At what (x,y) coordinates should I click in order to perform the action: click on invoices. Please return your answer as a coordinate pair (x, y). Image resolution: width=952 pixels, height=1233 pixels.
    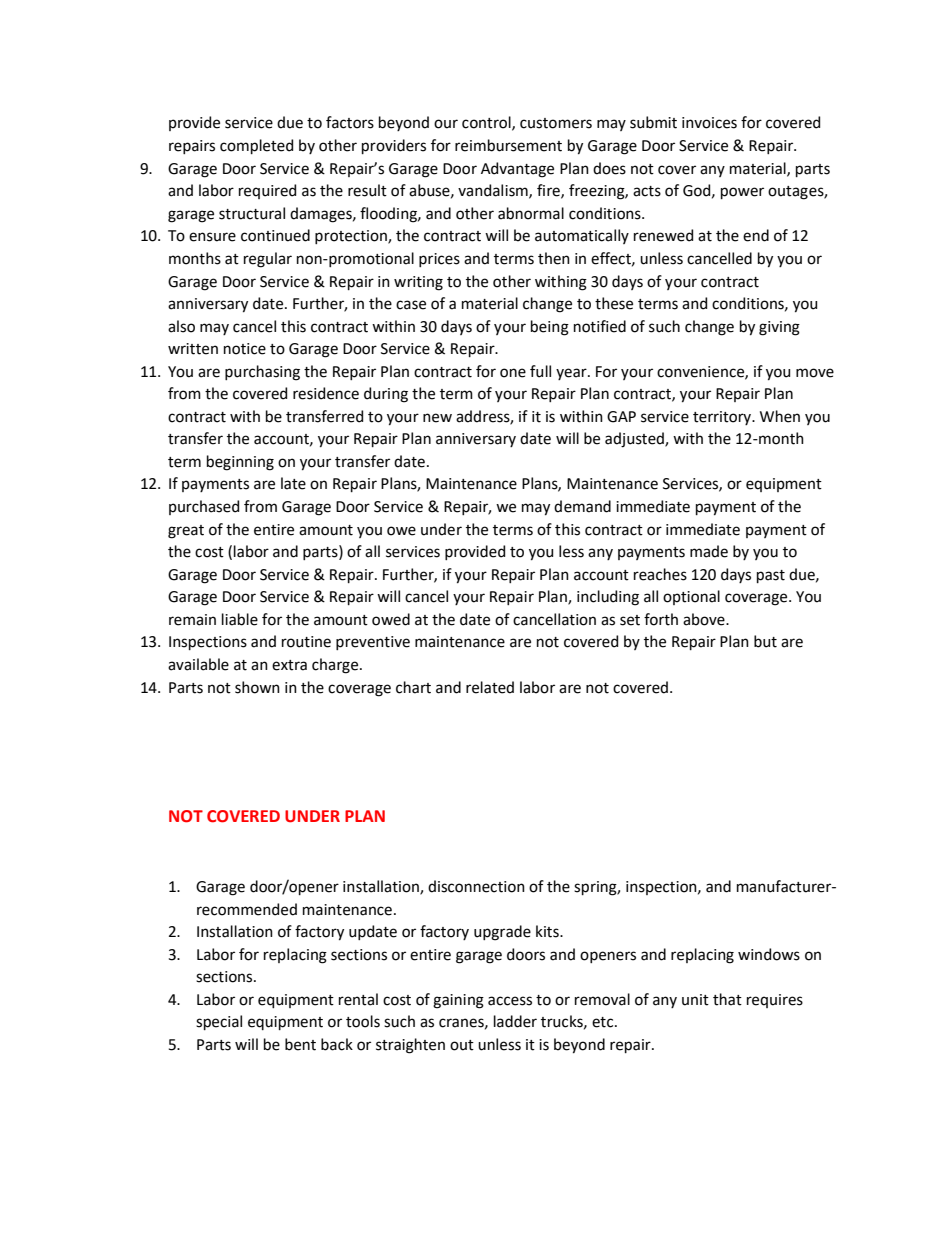
    Looking at the image, I should click on (709, 123).
